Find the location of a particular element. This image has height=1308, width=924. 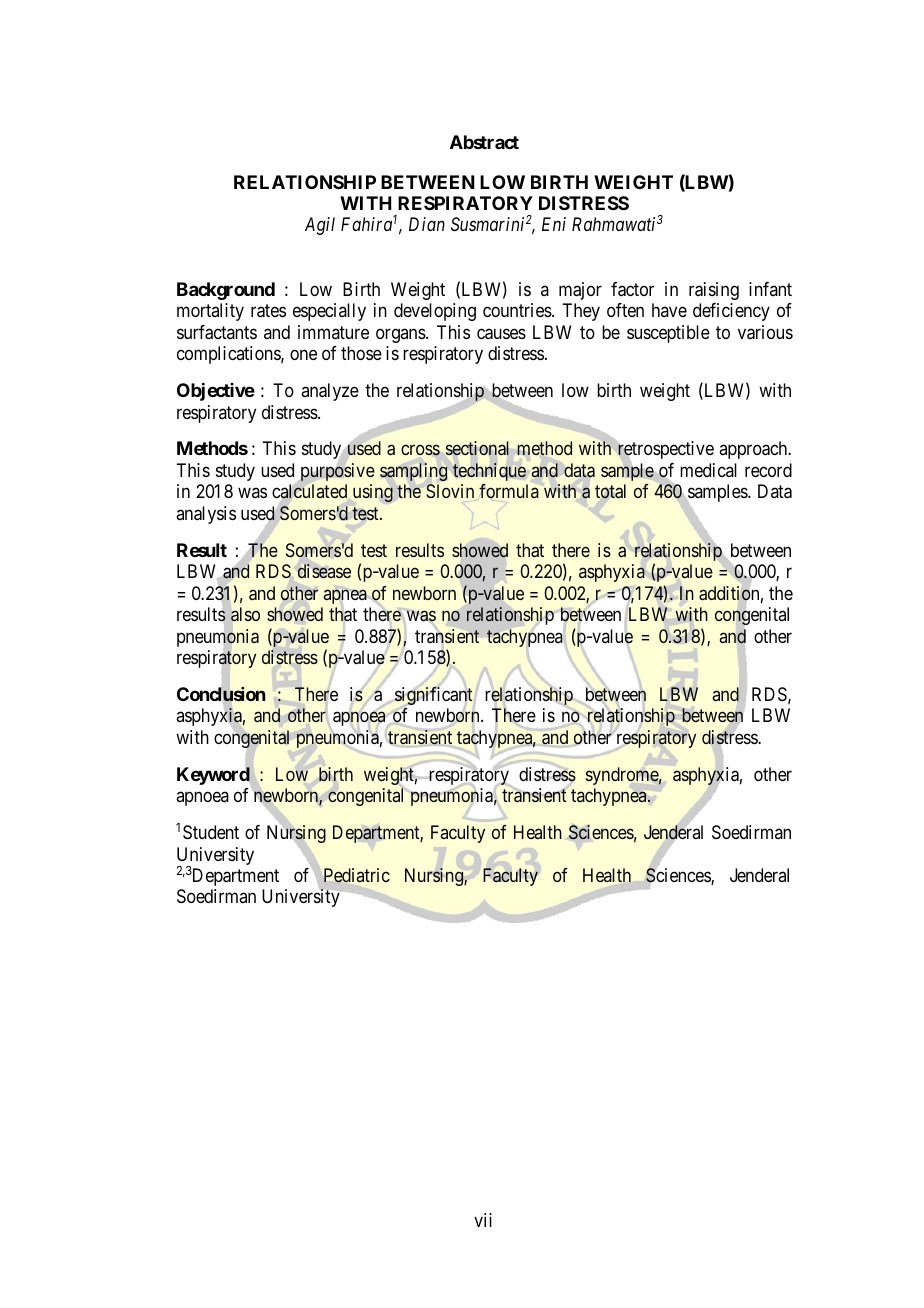

Conclusion is located at coordinates (221, 695).
